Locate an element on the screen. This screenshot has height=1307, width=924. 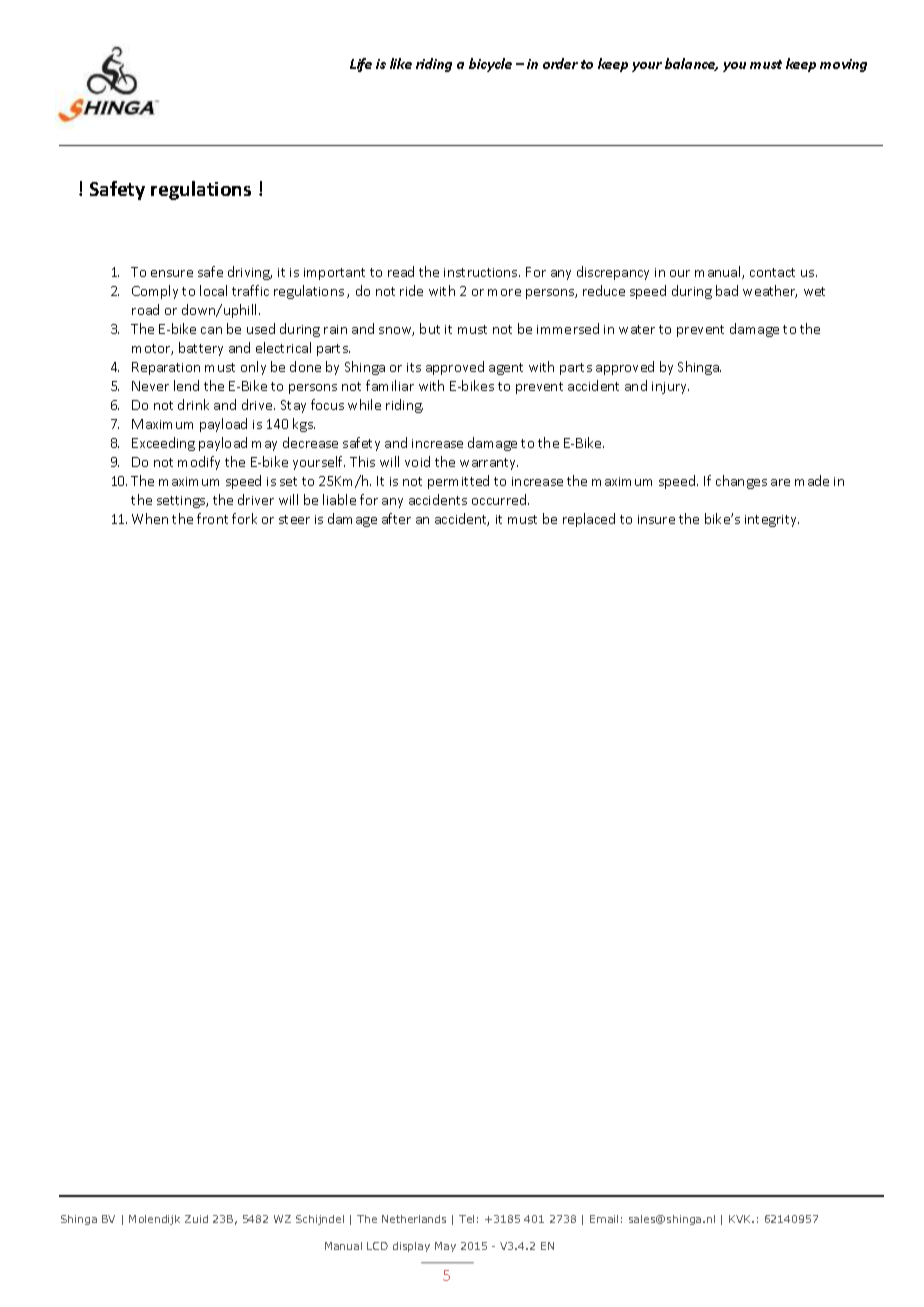
changes is located at coordinates (741, 482).
